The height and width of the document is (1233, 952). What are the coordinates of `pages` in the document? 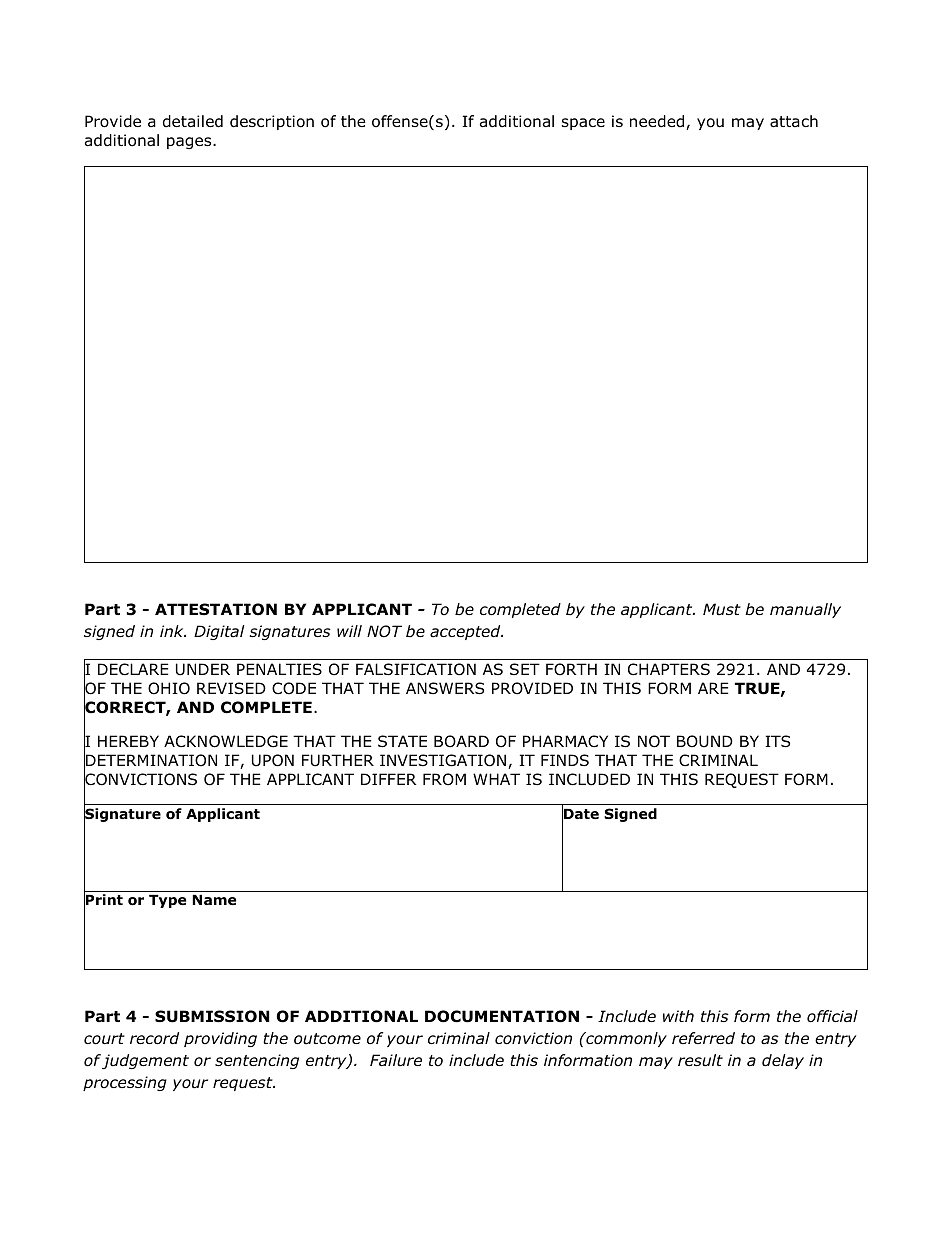 It's located at (190, 143).
